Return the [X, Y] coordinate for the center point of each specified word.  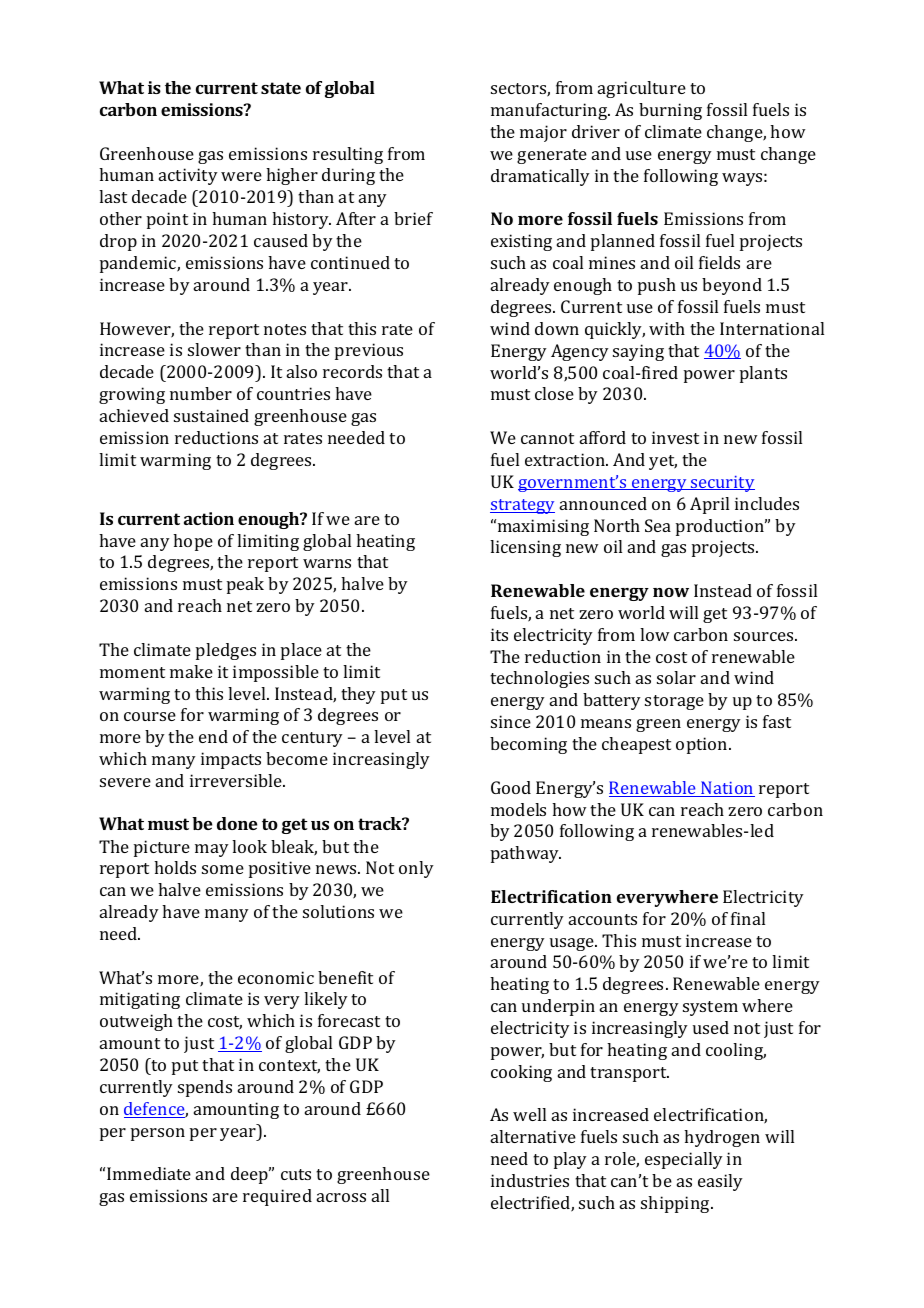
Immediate [149, 1173]
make [191, 671]
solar [676, 677]
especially [684, 1160]
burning [670, 111]
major [543, 133]
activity [188, 176]
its [499, 634]
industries [530, 1180]
